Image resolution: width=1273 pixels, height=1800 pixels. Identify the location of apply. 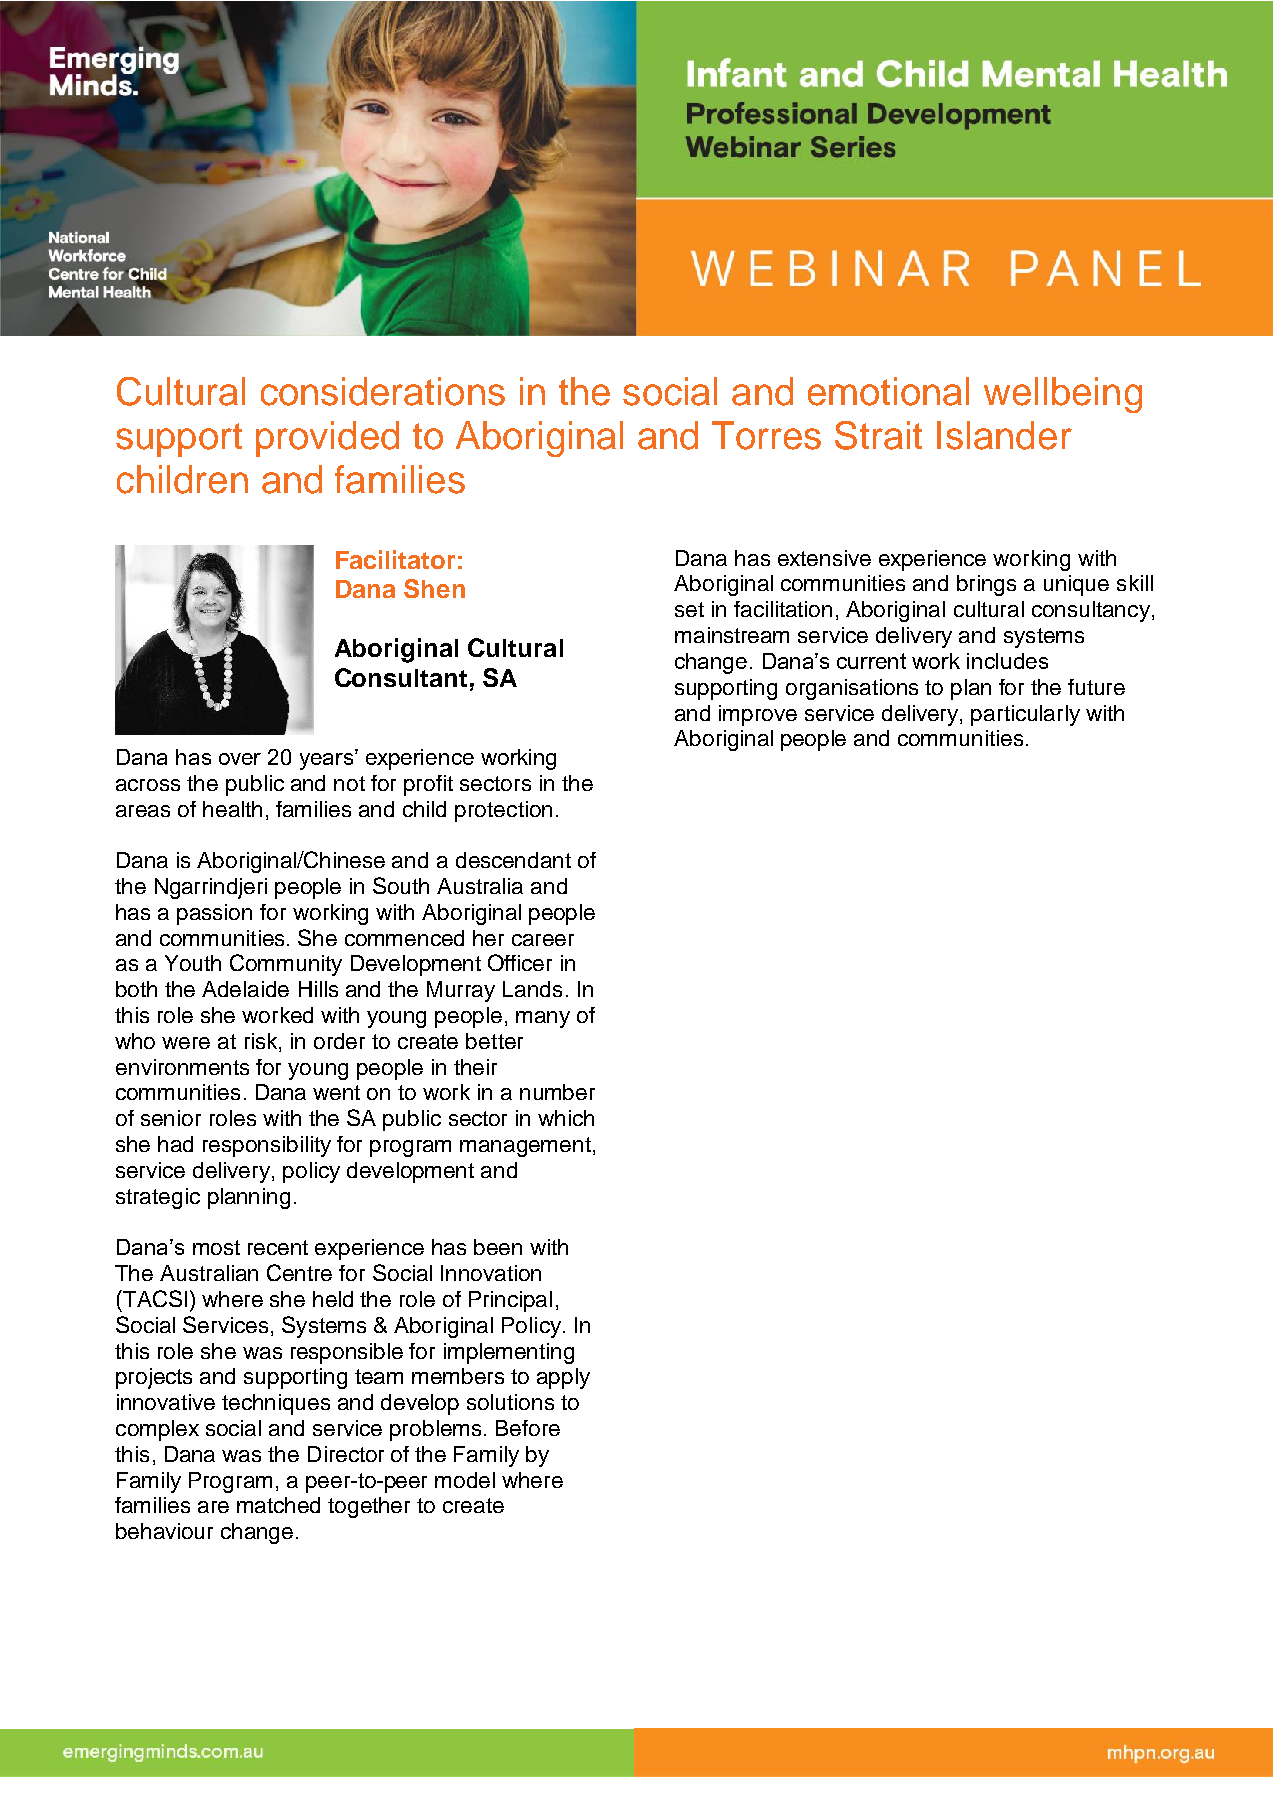
(563, 1378).
